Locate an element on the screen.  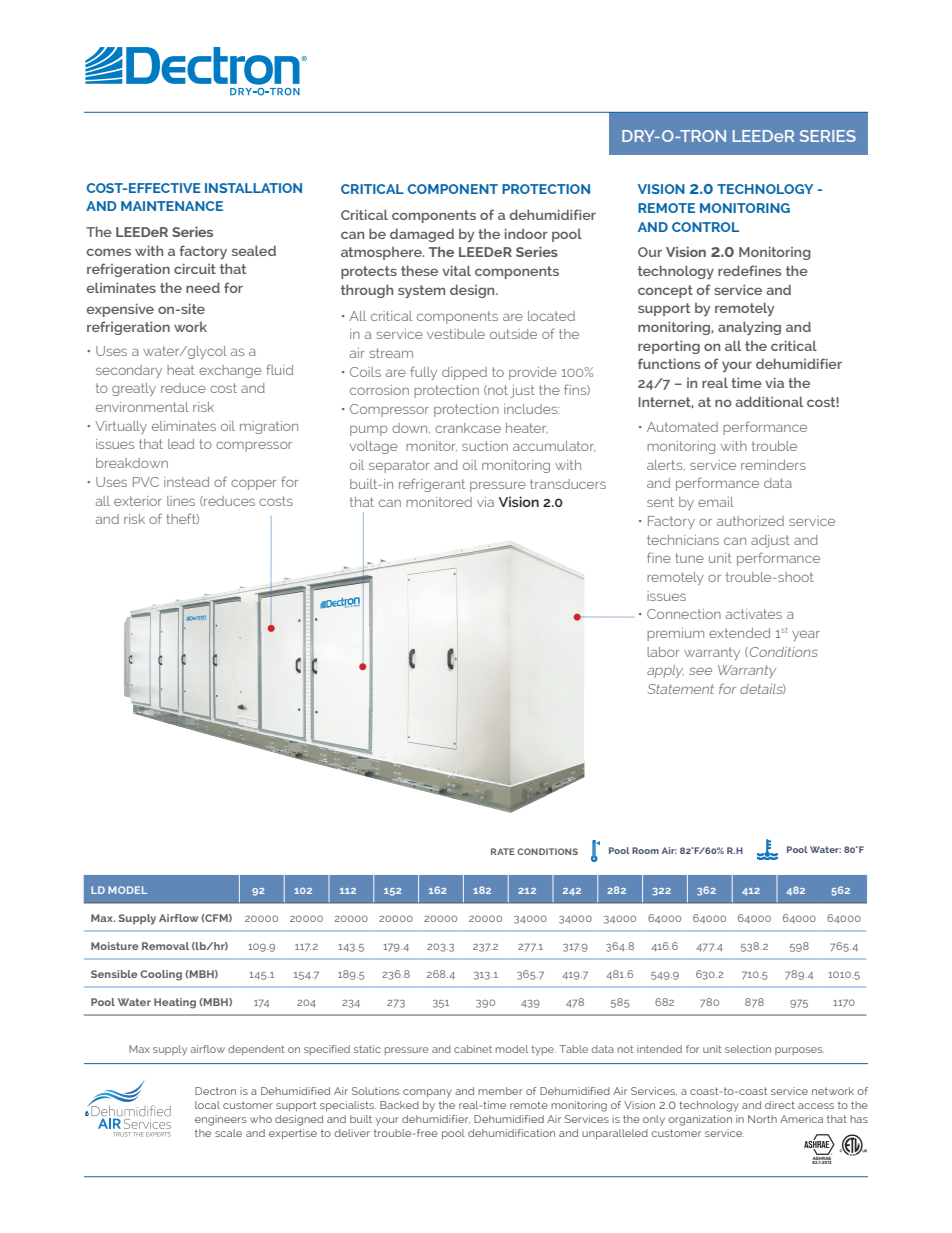
Room is located at coordinates (645, 850).
